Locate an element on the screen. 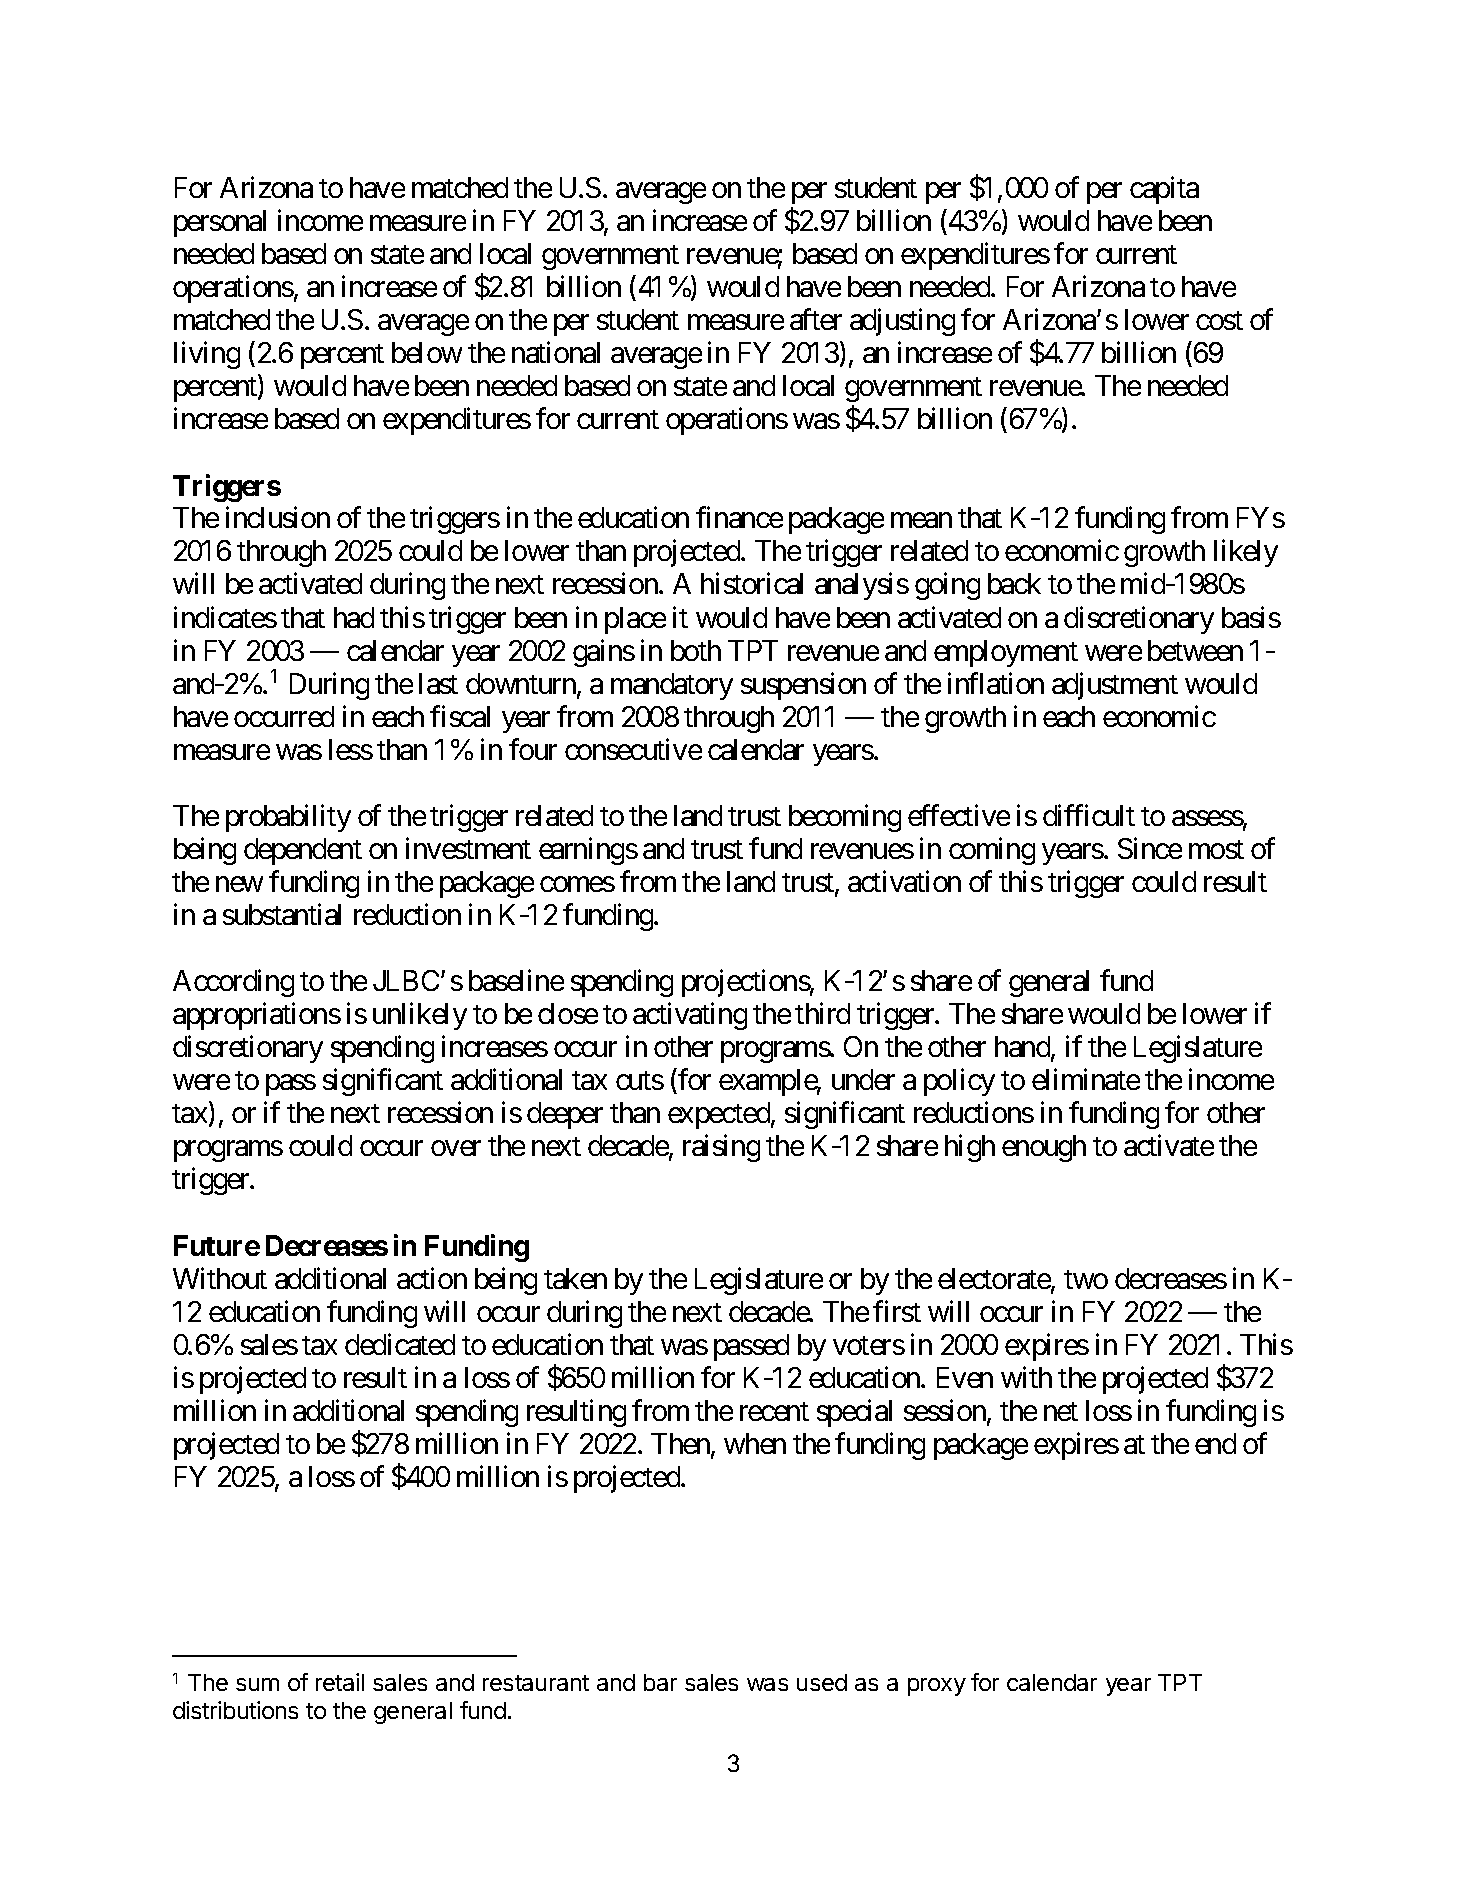 The height and width of the screenshot is (1897, 1466). personal is located at coordinates (220, 223).
